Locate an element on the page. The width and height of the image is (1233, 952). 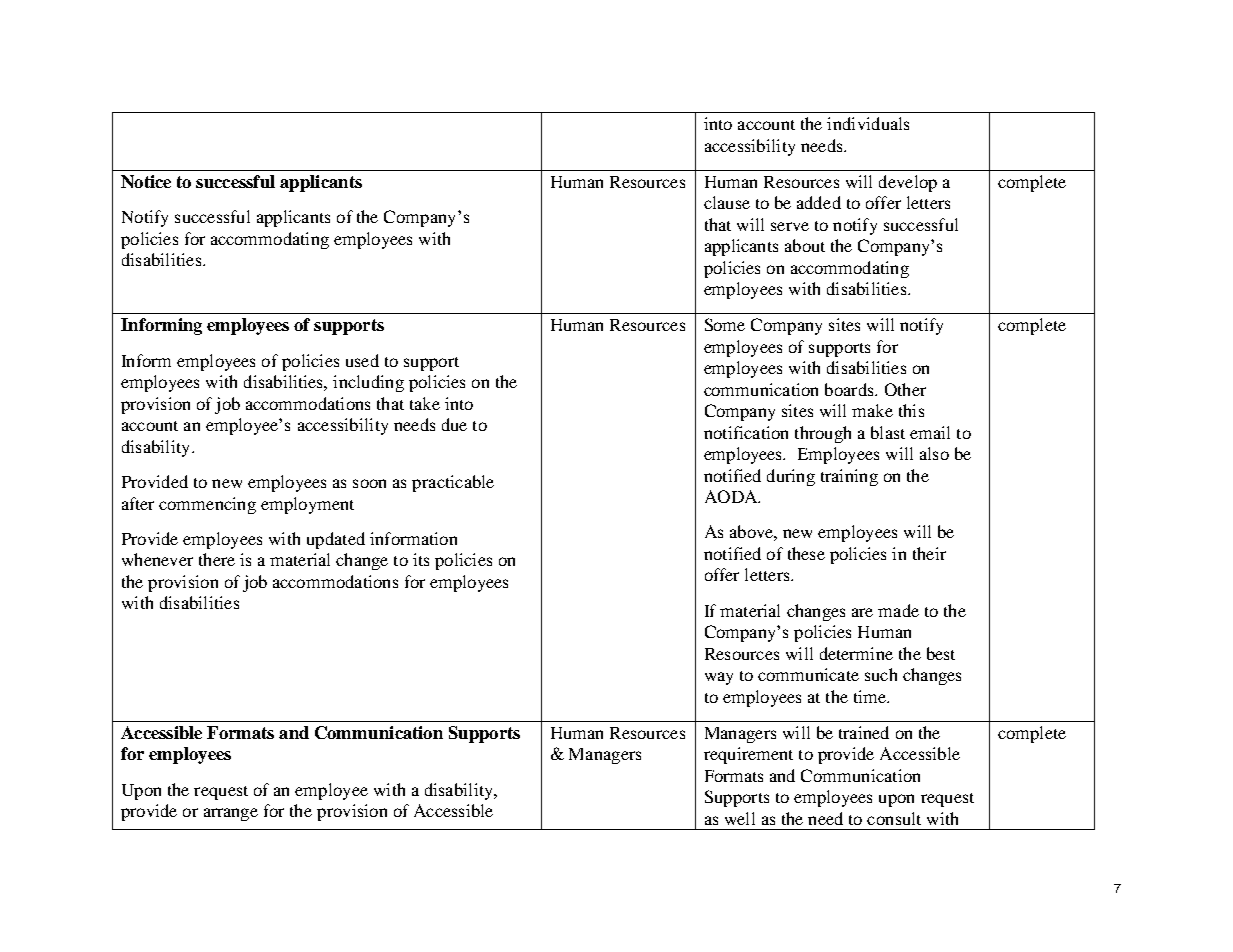
boards is located at coordinates (850, 389).
